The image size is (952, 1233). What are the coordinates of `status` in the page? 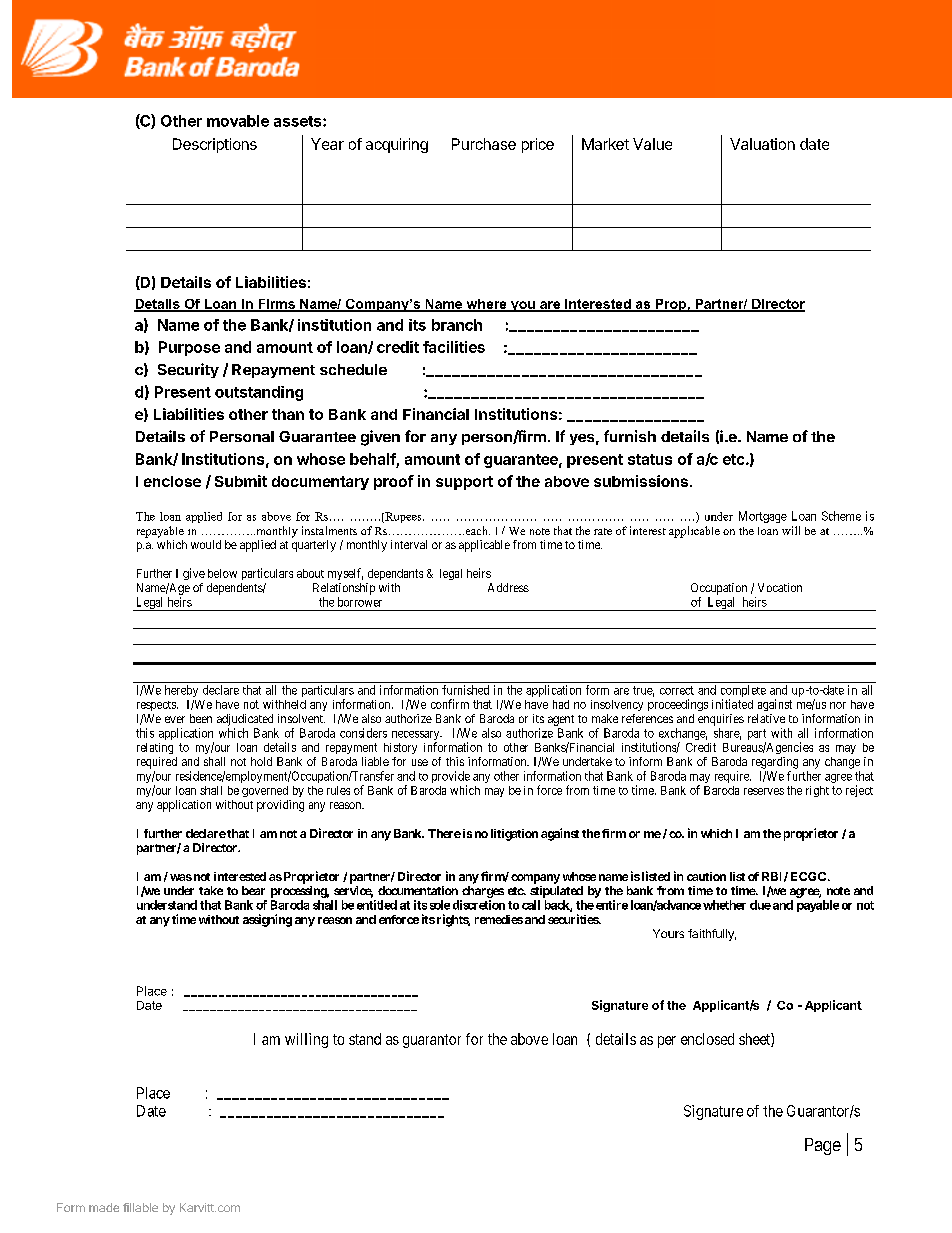 It's located at (650, 459).
